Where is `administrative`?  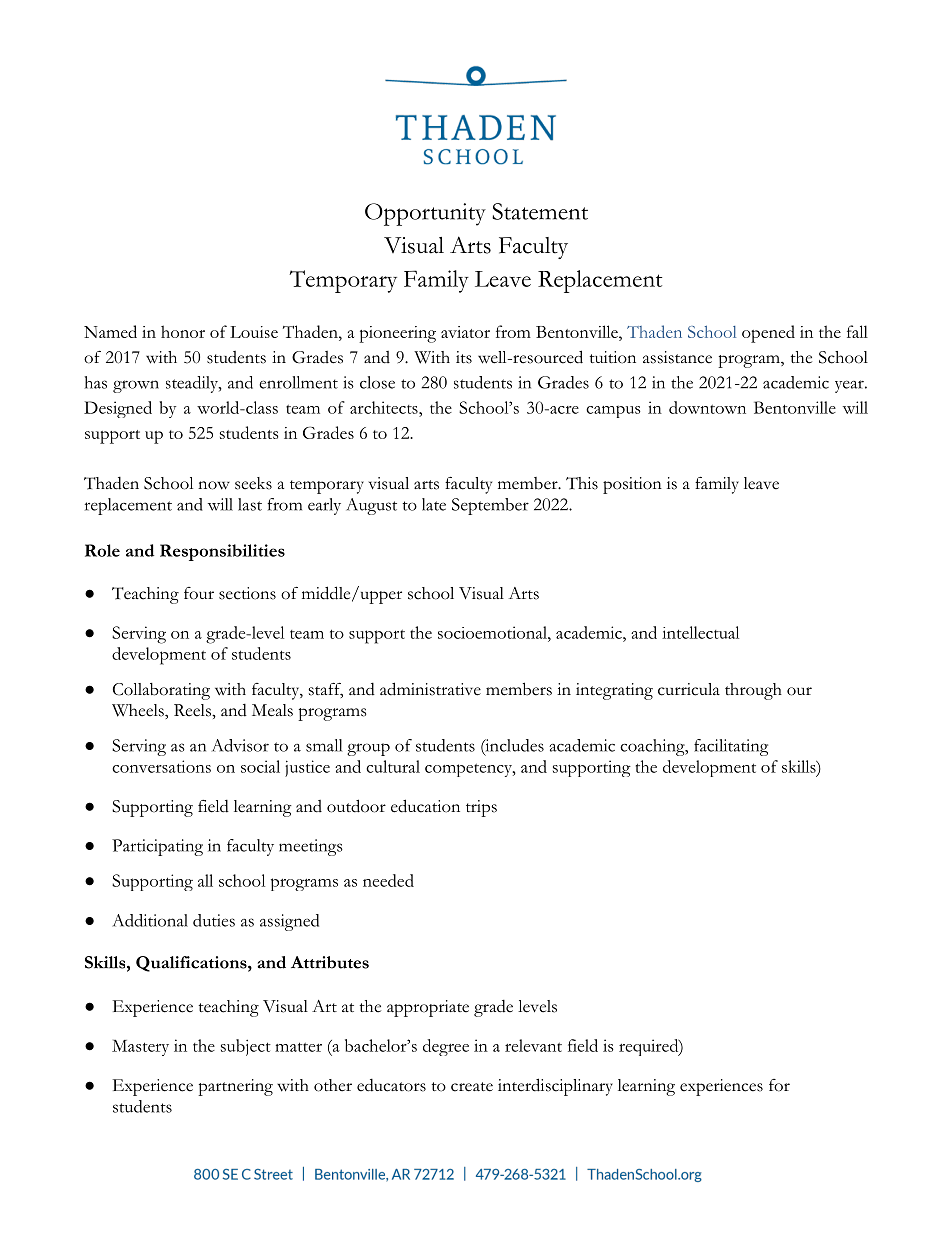 administrative is located at coordinates (430, 689).
